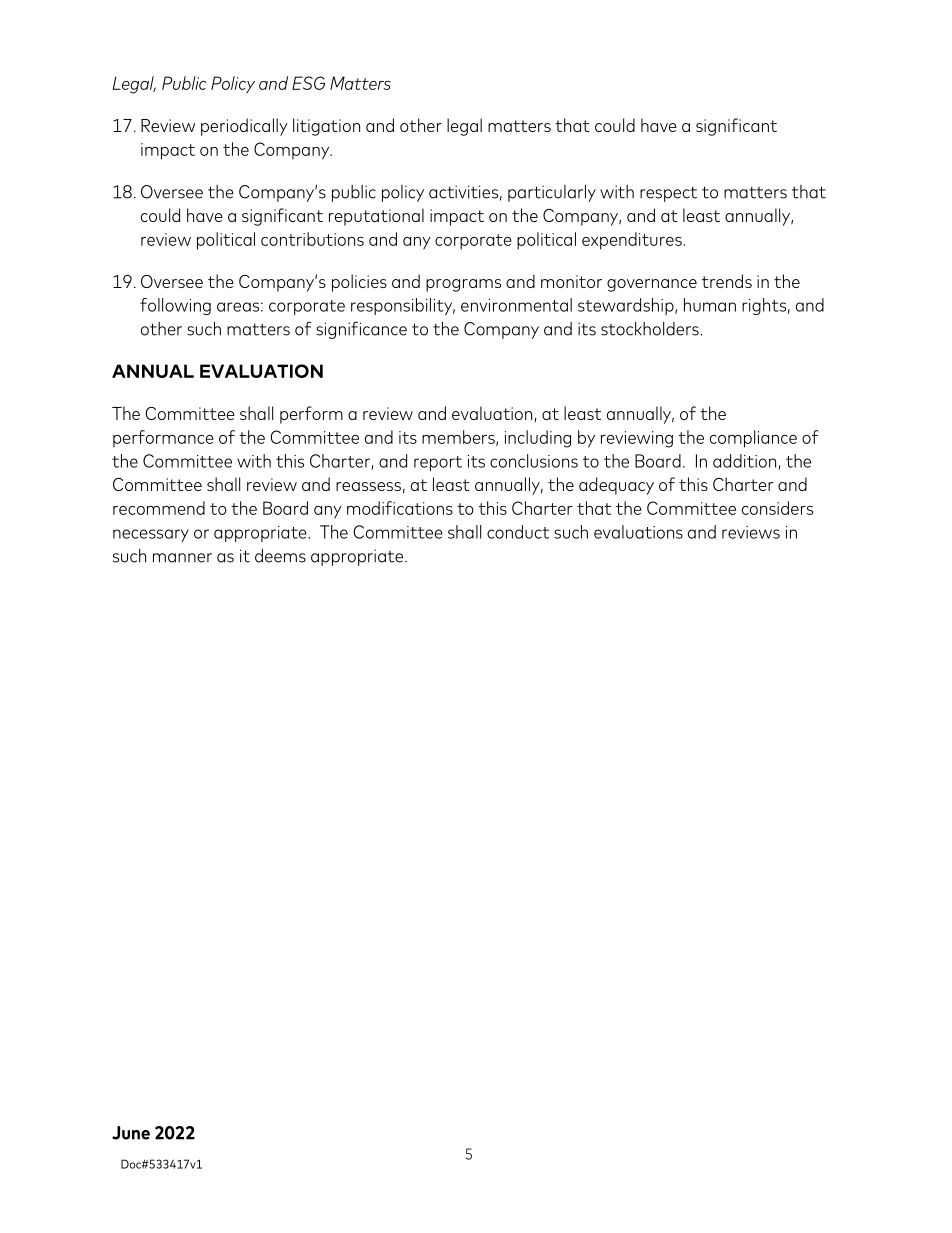 The width and height of the screenshot is (952, 1233). What do you see at coordinates (280, 556) in the screenshot?
I see `deems` at bounding box center [280, 556].
